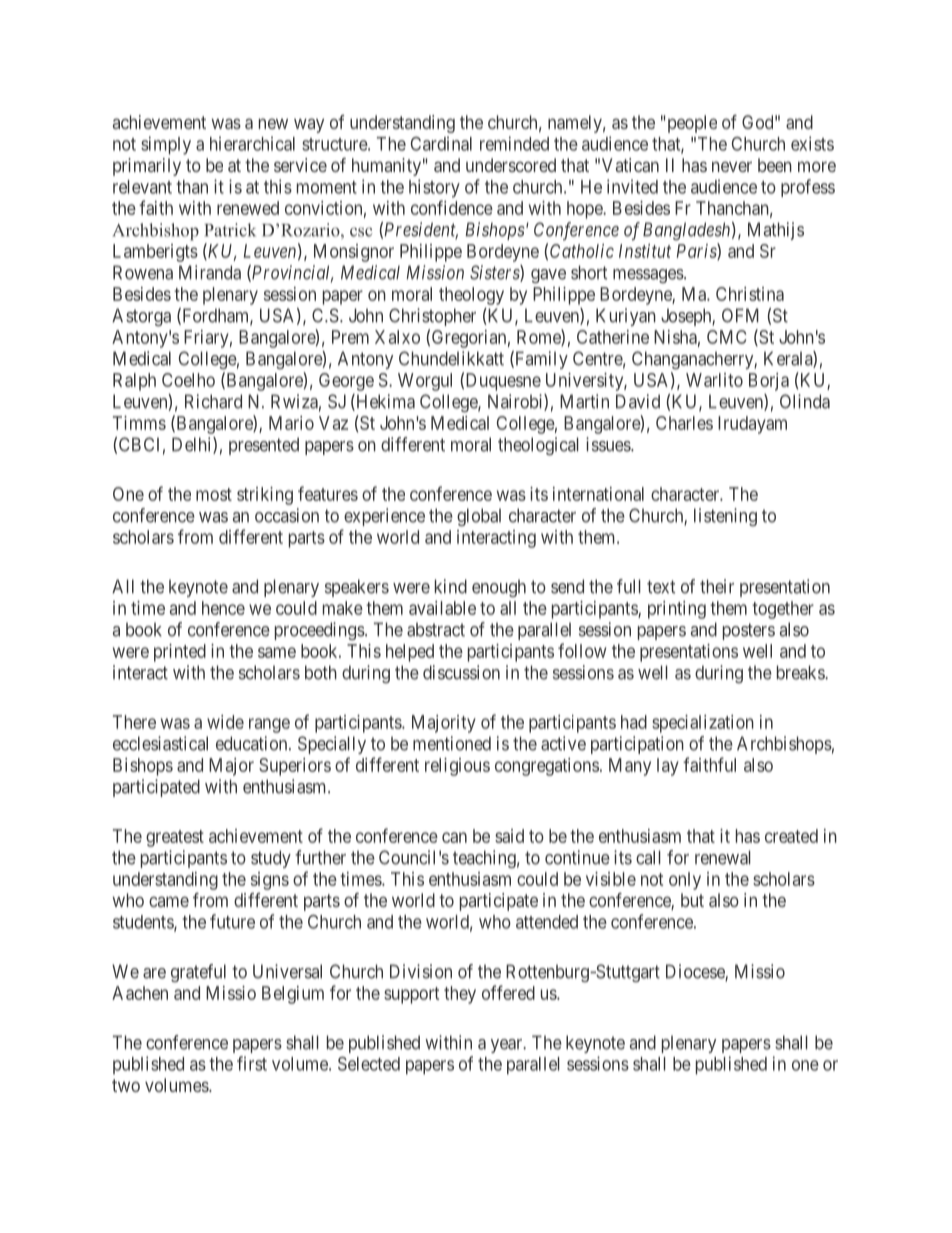 The image size is (952, 1233). What do you see at coordinates (166, 145) in the page?
I see `simply` at bounding box center [166, 145].
